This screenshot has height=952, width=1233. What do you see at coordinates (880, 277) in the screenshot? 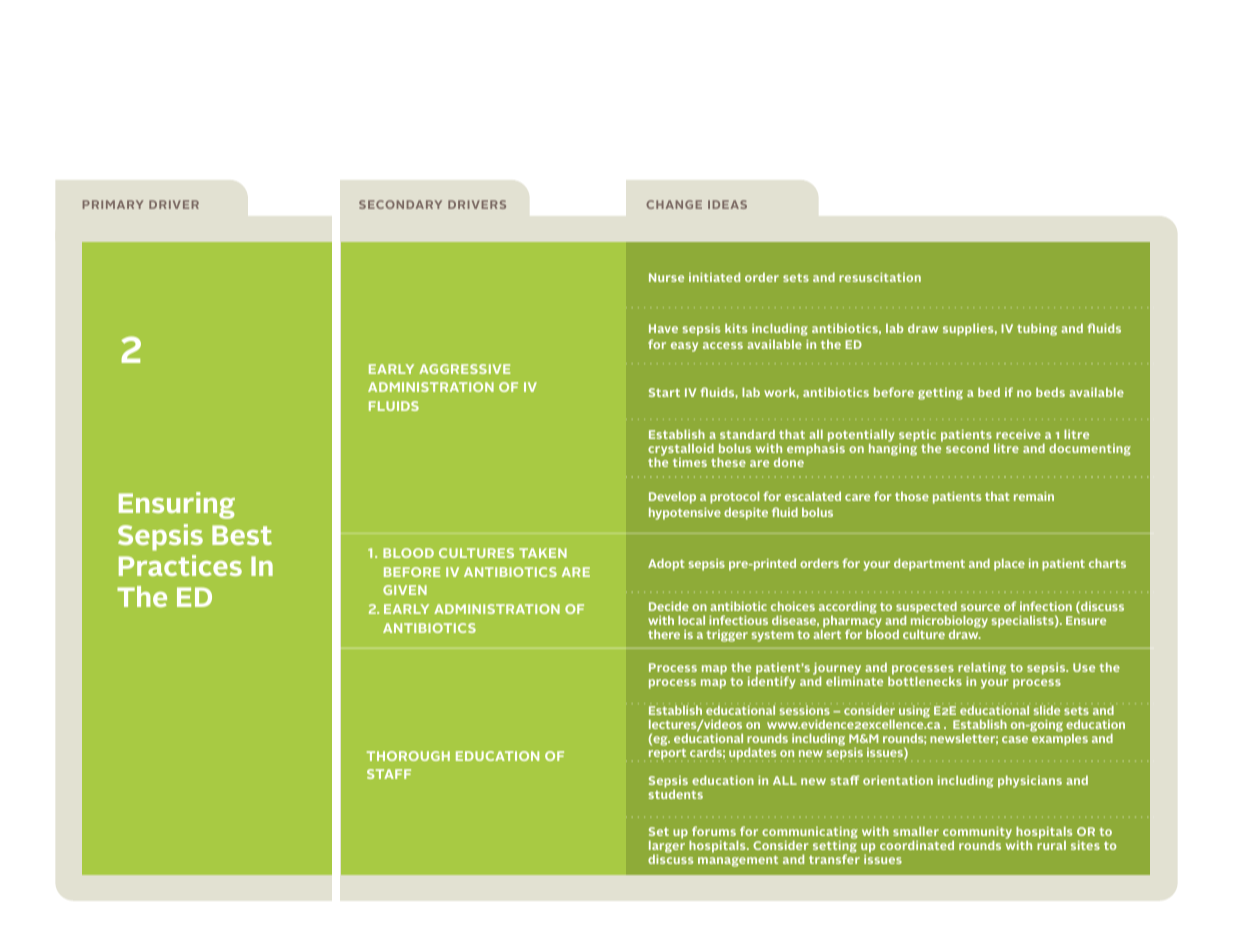
I see `resuscitation` at bounding box center [880, 277].
